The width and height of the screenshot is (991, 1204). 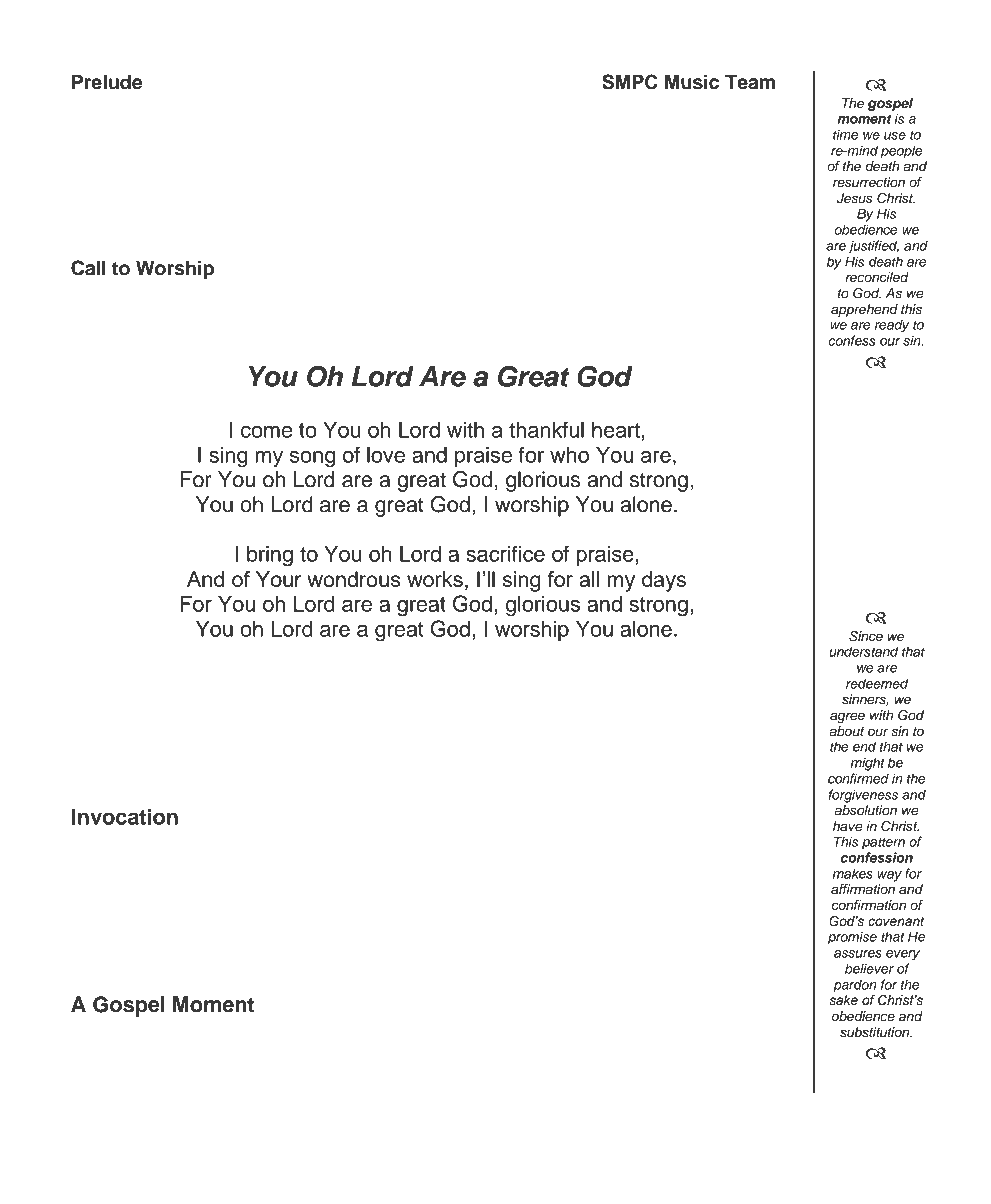 I want to click on absolution, so click(x=866, y=810).
